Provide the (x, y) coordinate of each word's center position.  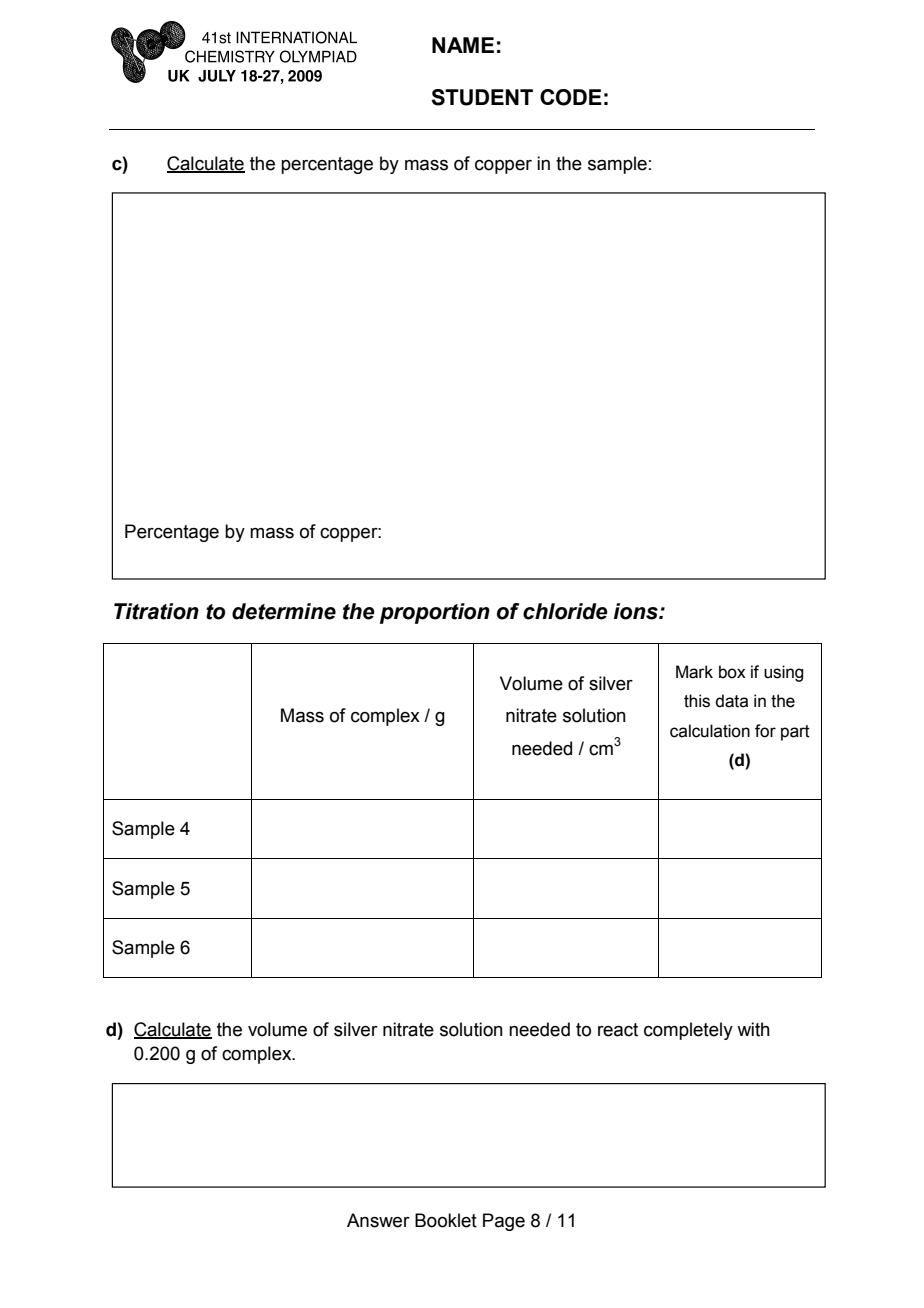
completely (688, 1031)
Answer (378, 1220)
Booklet (446, 1220)
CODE (571, 97)
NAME (463, 45)
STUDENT (482, 97)
